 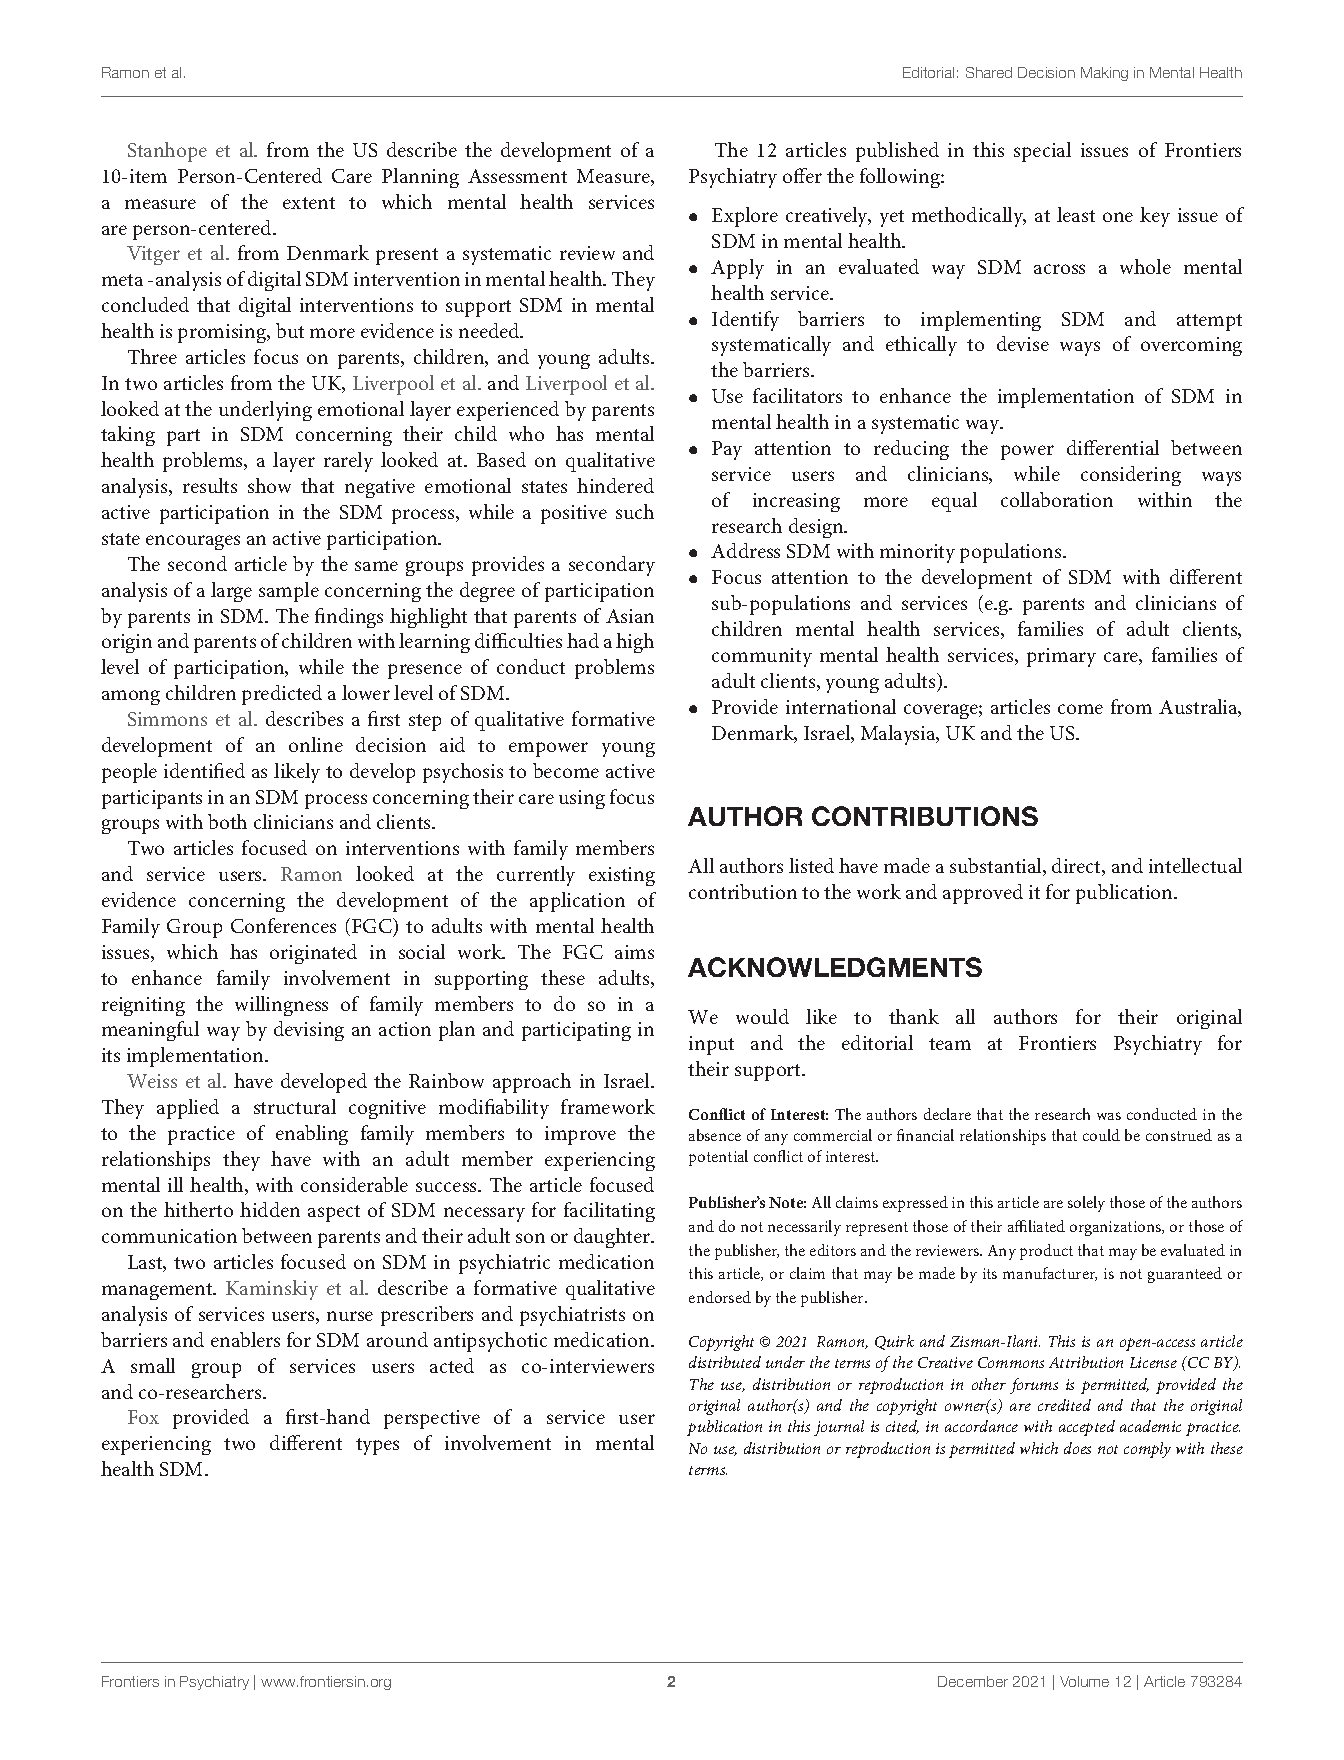 I want to click on December, so click(x=973, y=1681).
